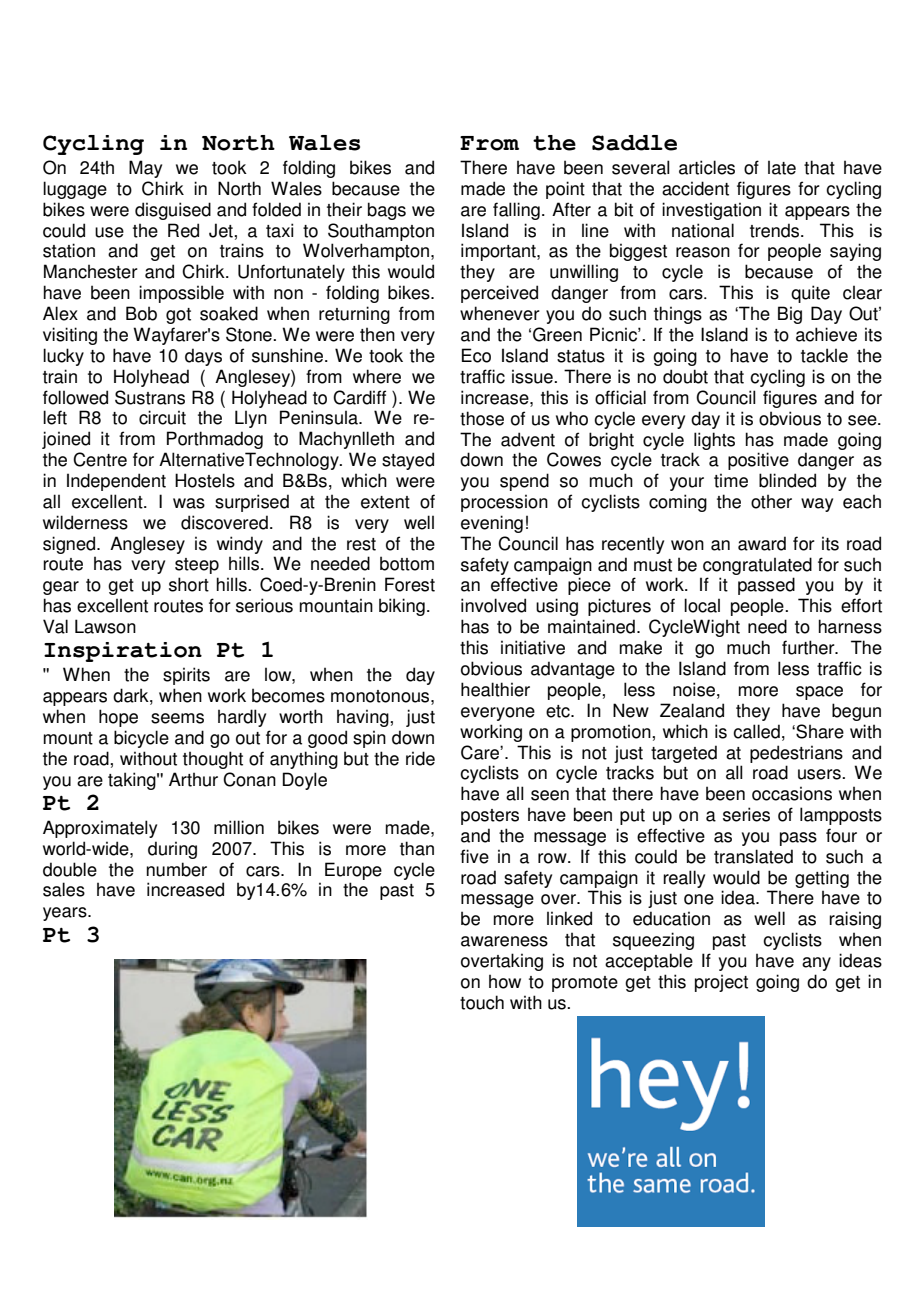  What do you see at coordinates (516, 211) in the screenshot?
I see `falling` at bounding box center [516, 211].
